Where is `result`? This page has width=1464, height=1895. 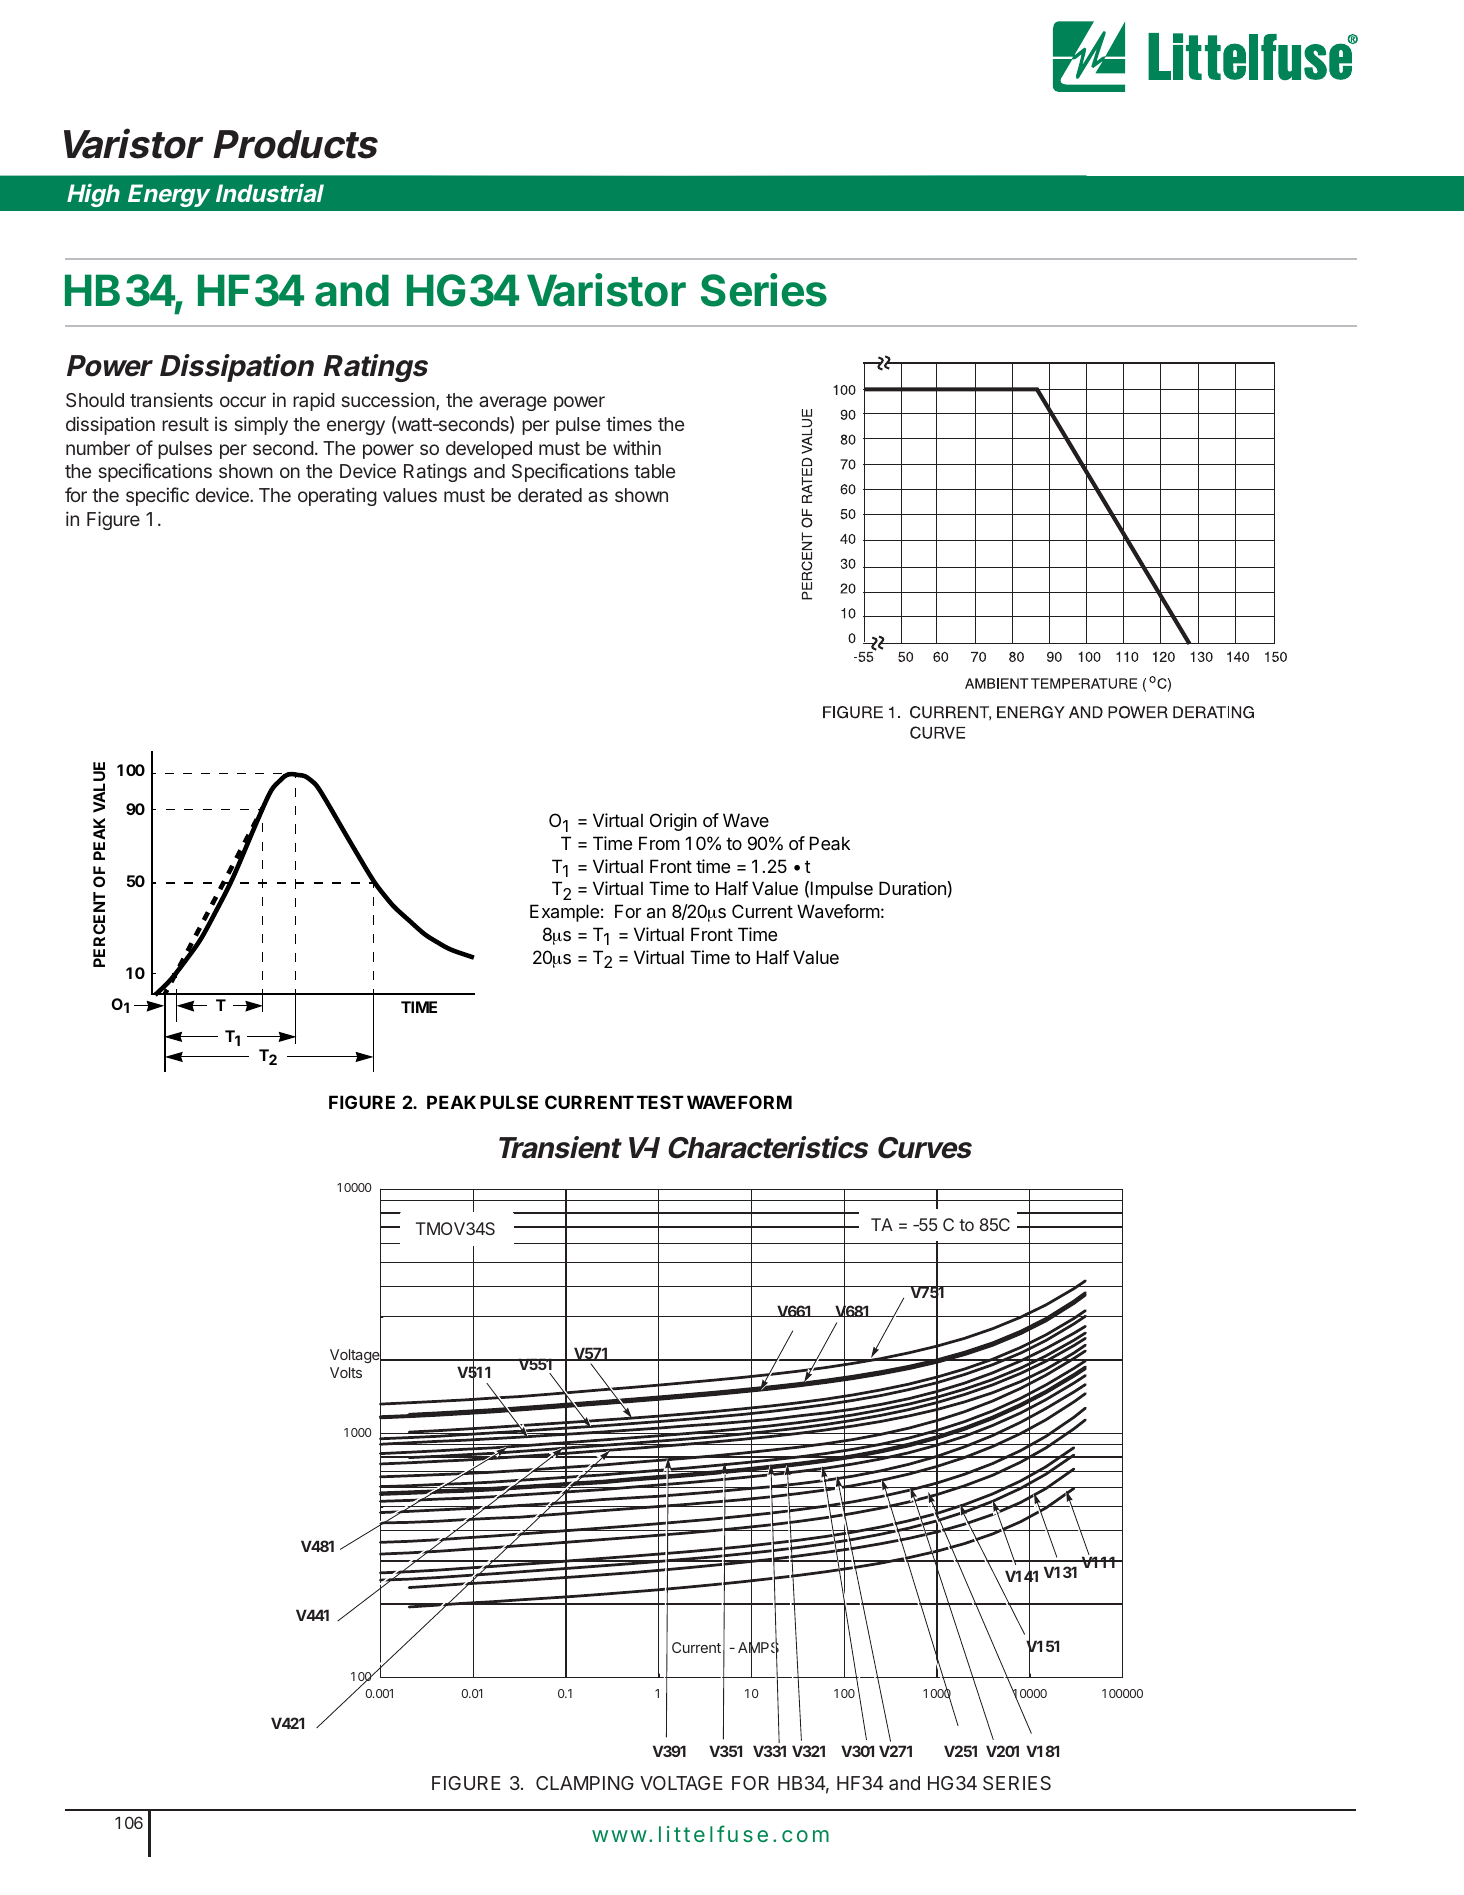
result is located at coordinates (185, 424).
